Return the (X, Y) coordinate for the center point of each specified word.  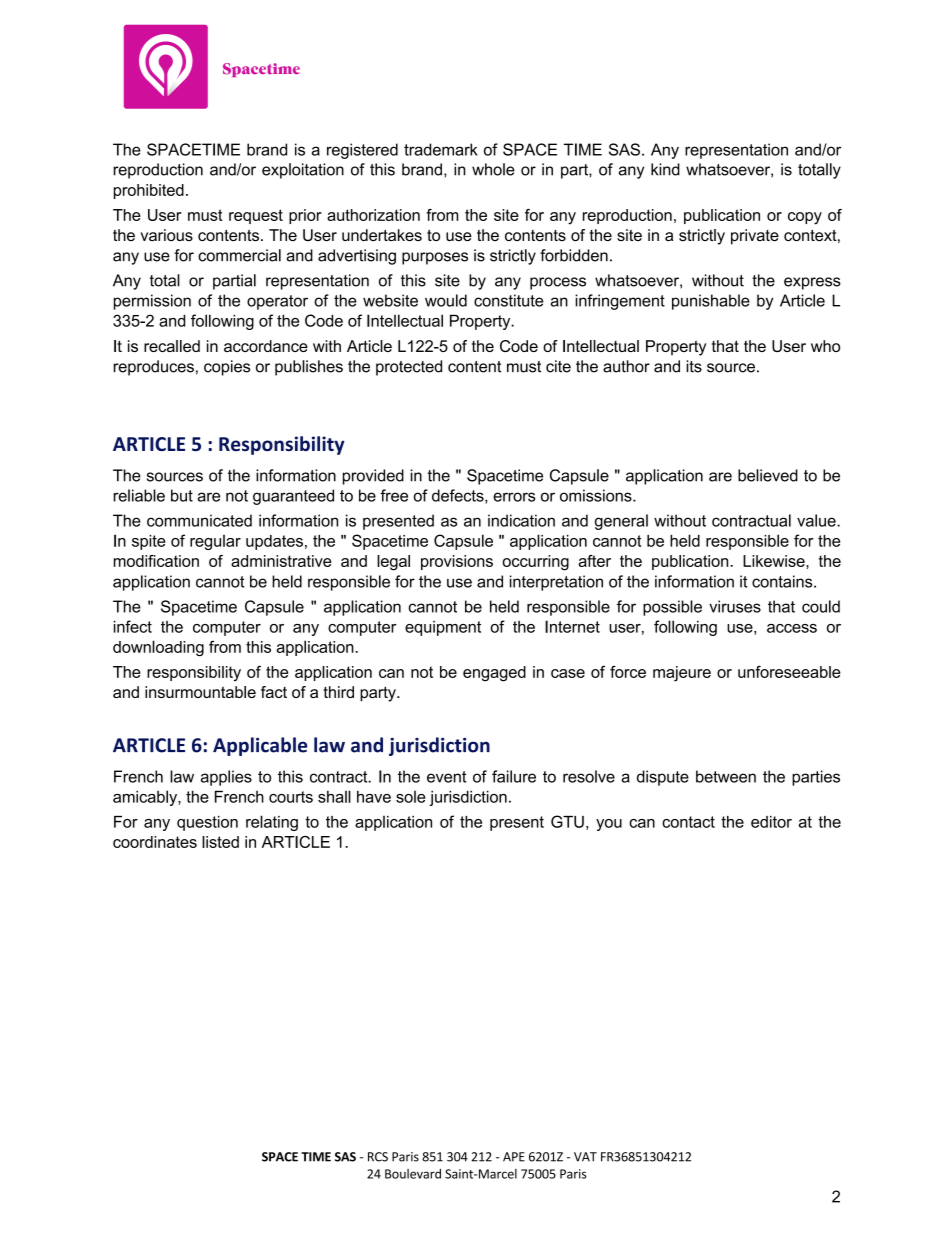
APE (514, 1157)
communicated (199, 520)
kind (665, 169)
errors (514, 497)
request (256, 216)
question (207, 823)
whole (493, 169)
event (446, 777)
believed (768, 475)
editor (771, 822)
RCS (378, 1157)
